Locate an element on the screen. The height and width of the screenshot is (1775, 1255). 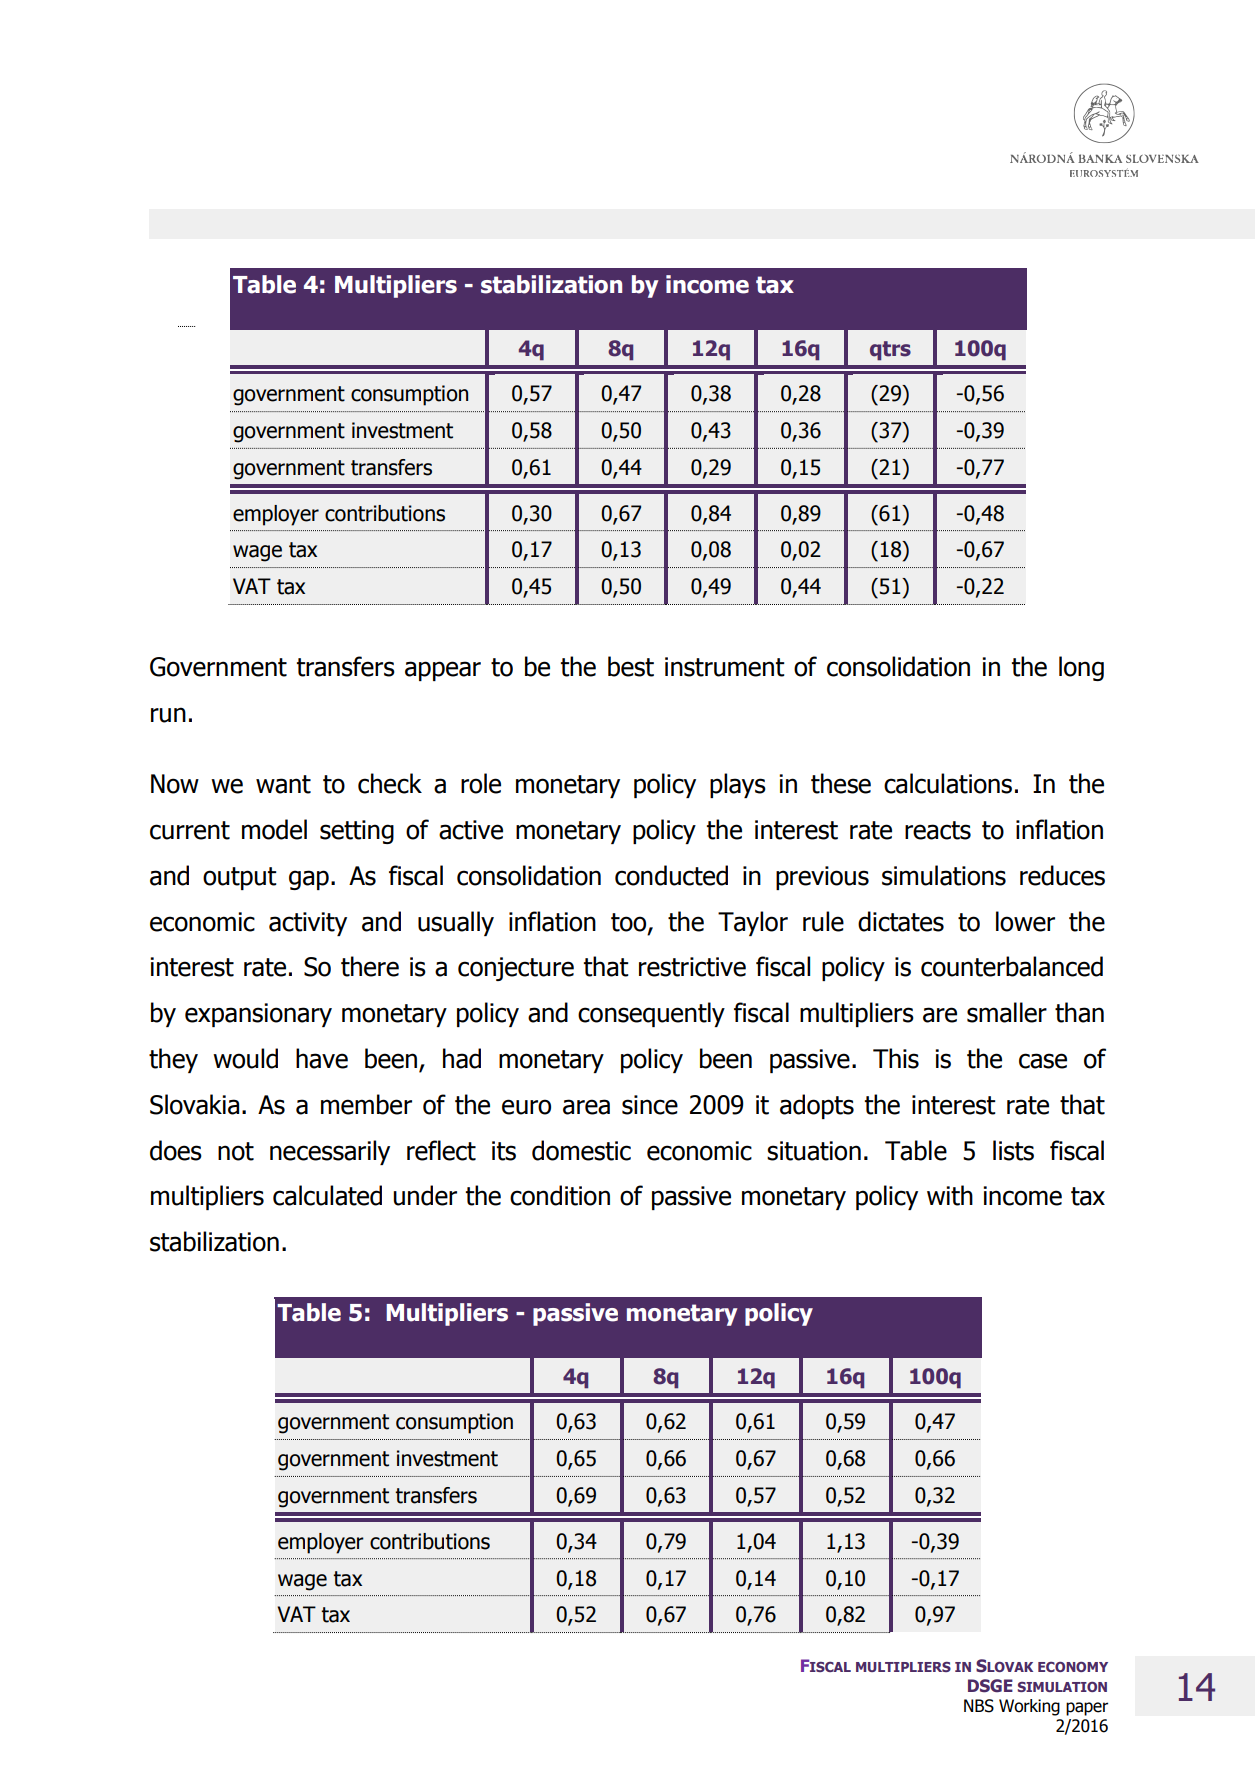
counterbalanced is located at coordinates (1012, 966).
